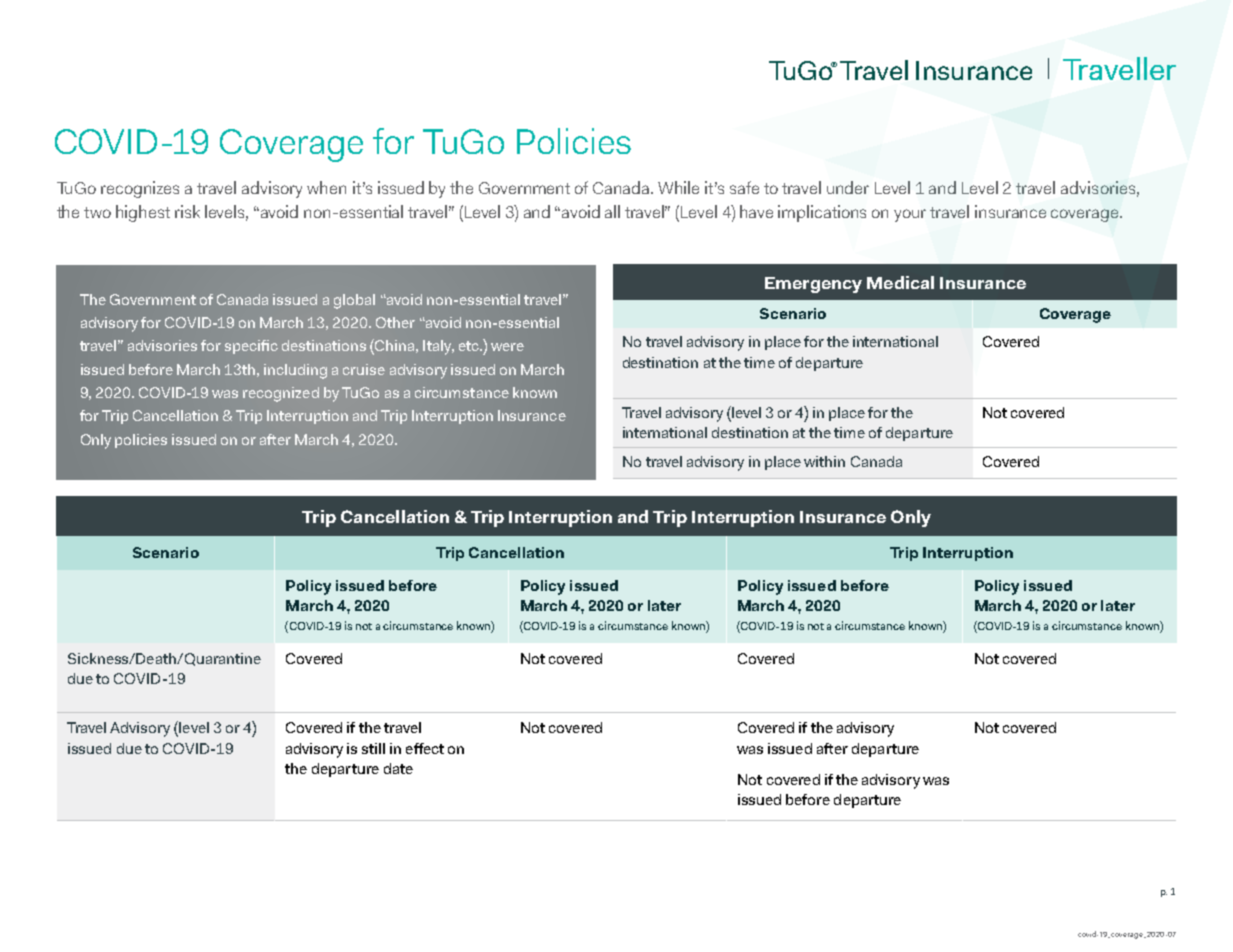  I want to click on all, so click(612, 211).
